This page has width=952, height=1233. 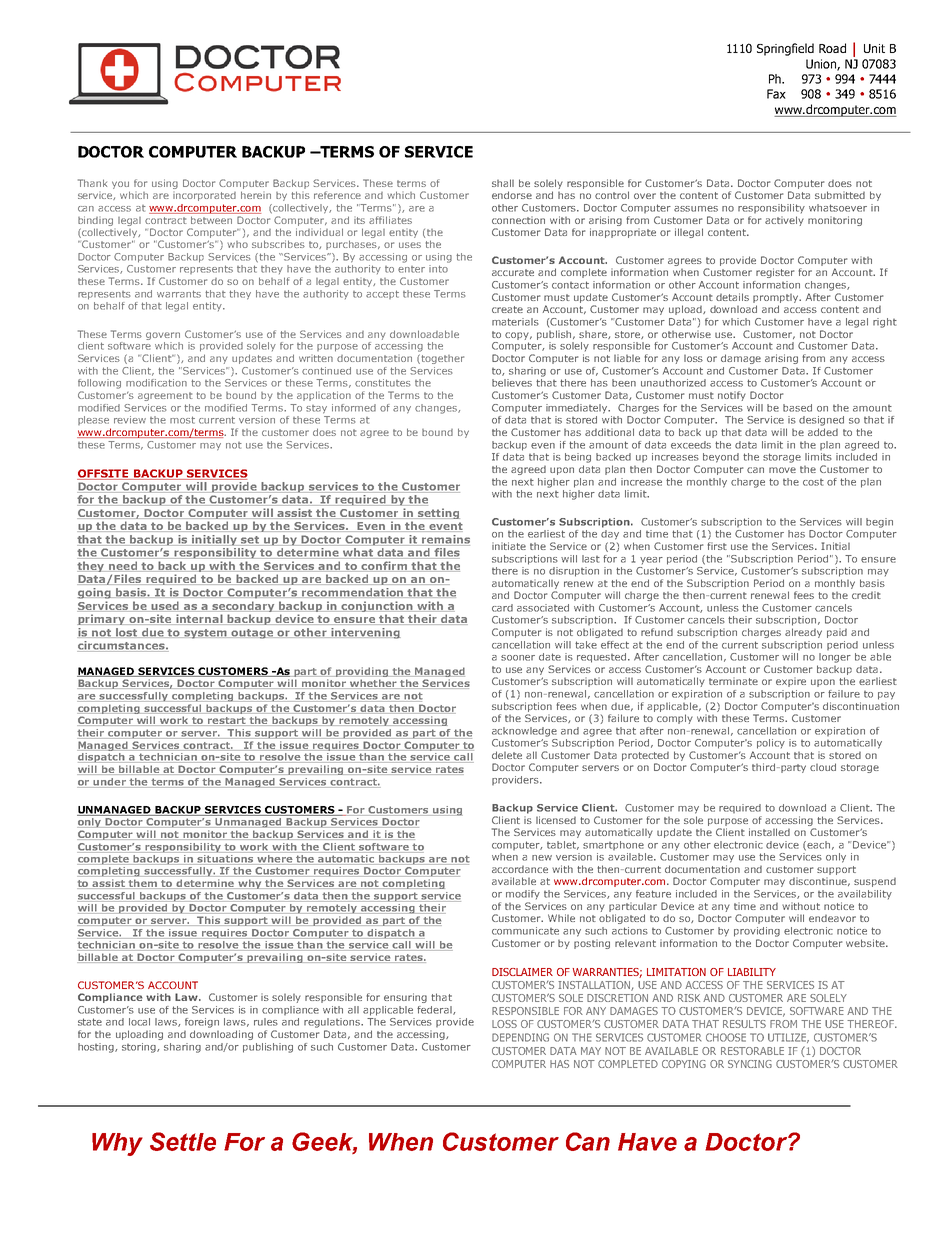 I want to click on based, so click(x=797, y=408).
